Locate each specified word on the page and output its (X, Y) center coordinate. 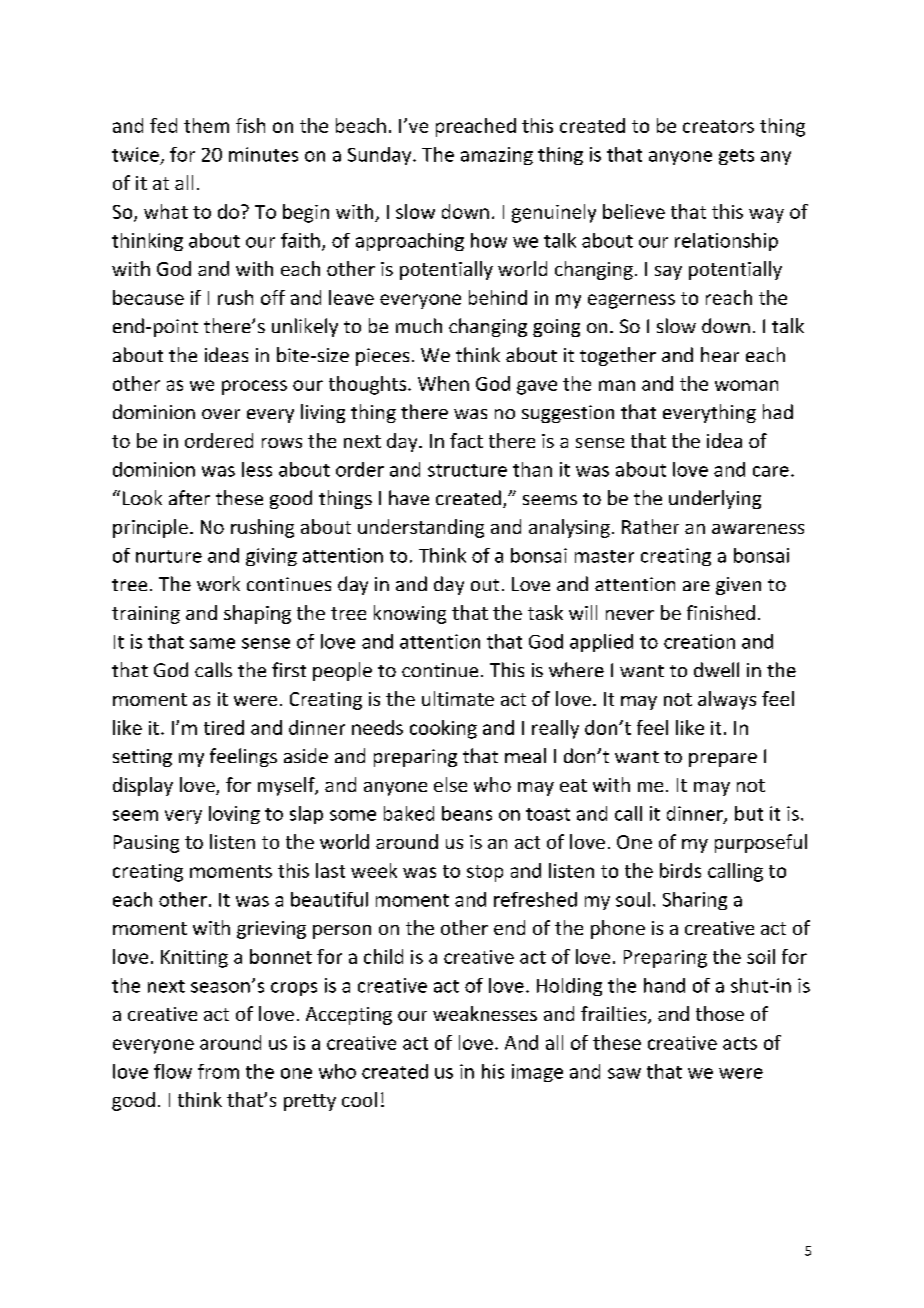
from (218, 1071)
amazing (497, 156)
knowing (410, 614)
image (537, 1073)
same (212, 643)
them (206, 125)
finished (721, 612)
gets (736, 157)
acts (740, 1043)
